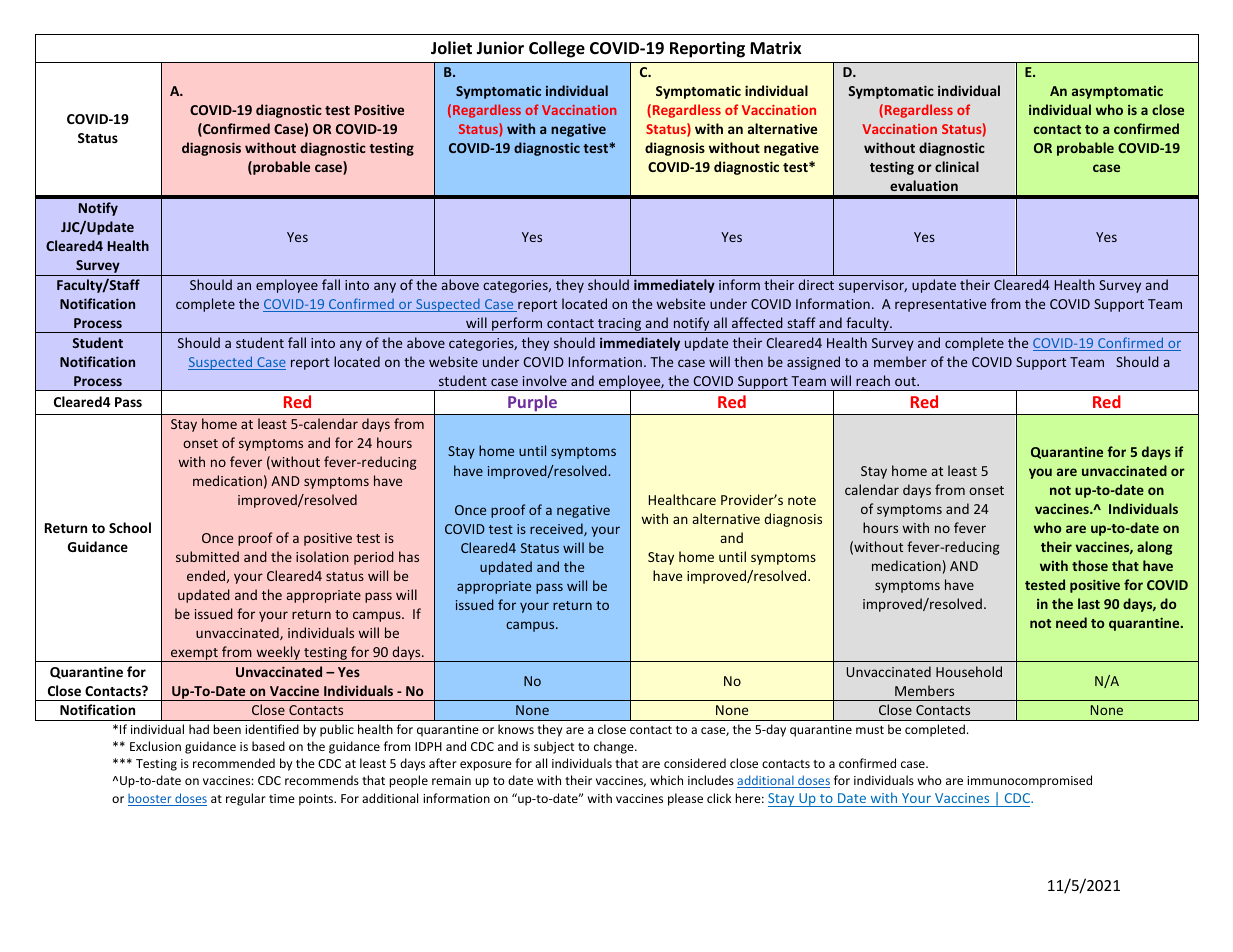 The image size is (1233, 952). What do you see at coordinates (940, 305) in the page?
I see `representative` at bounding box center [940, 305].
